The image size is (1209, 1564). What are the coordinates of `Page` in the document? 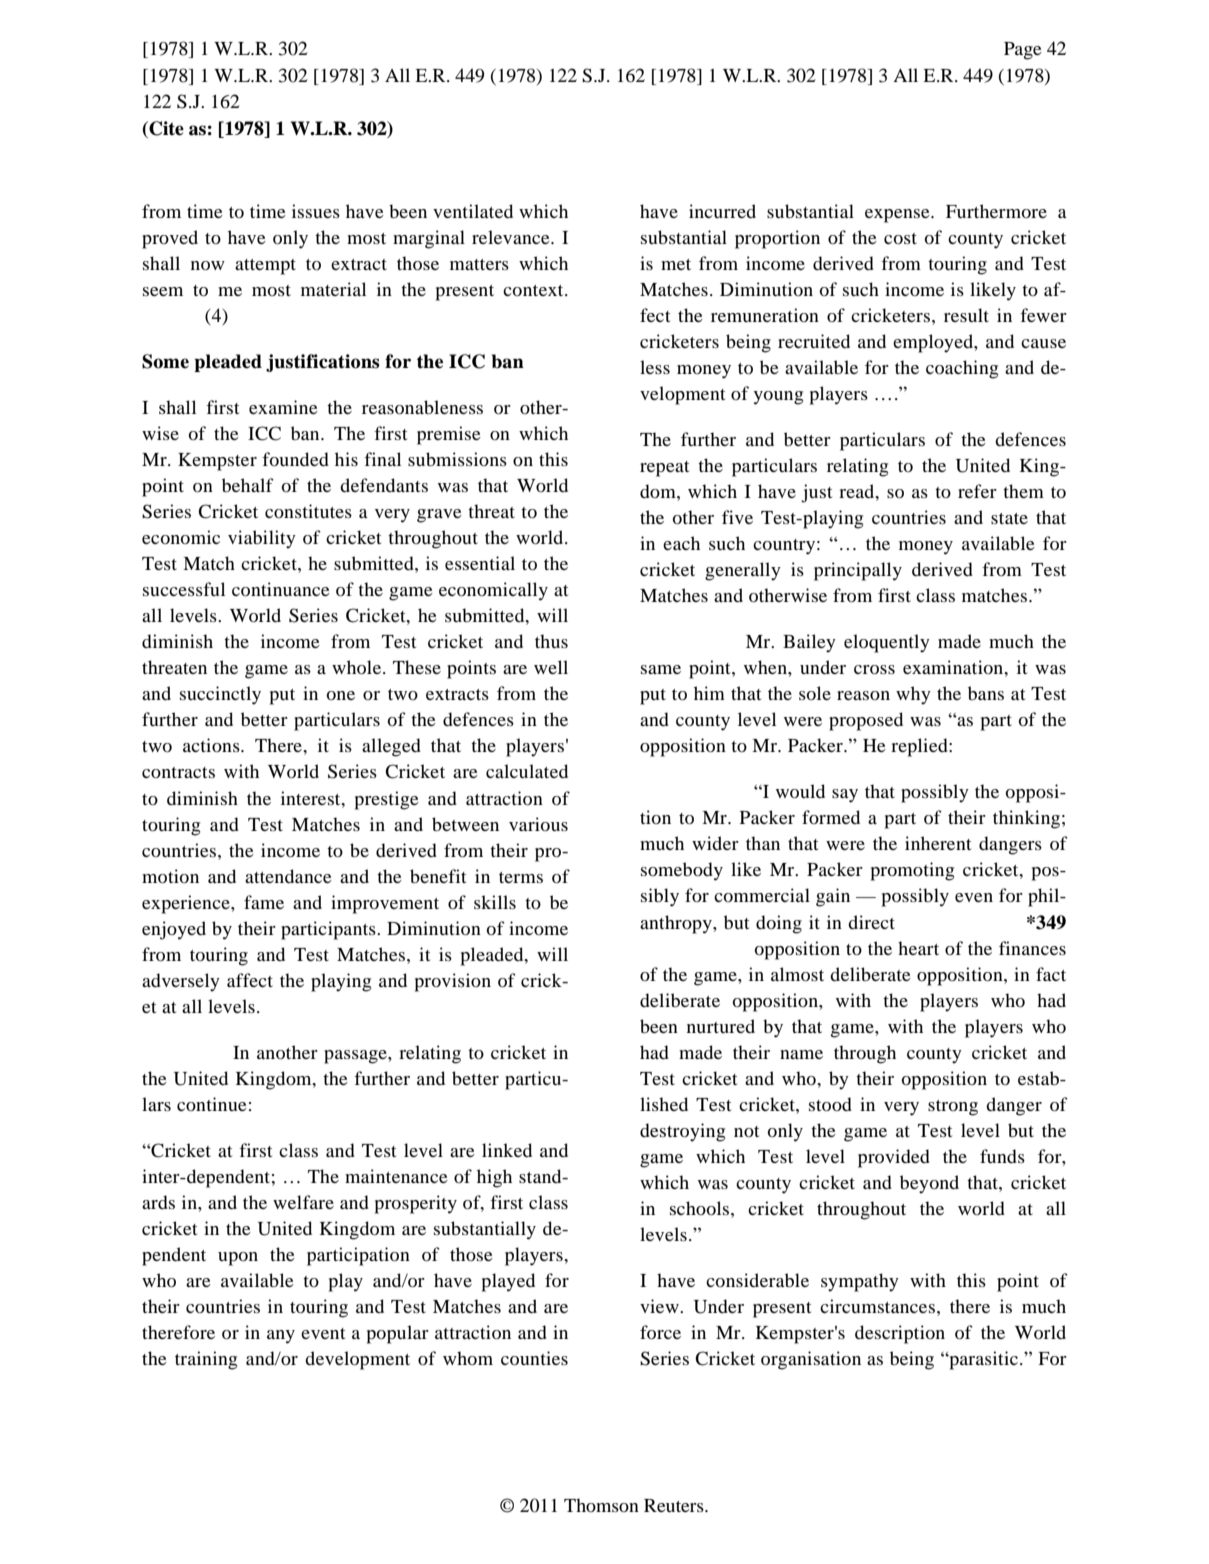 It's located at (1023, 51).
